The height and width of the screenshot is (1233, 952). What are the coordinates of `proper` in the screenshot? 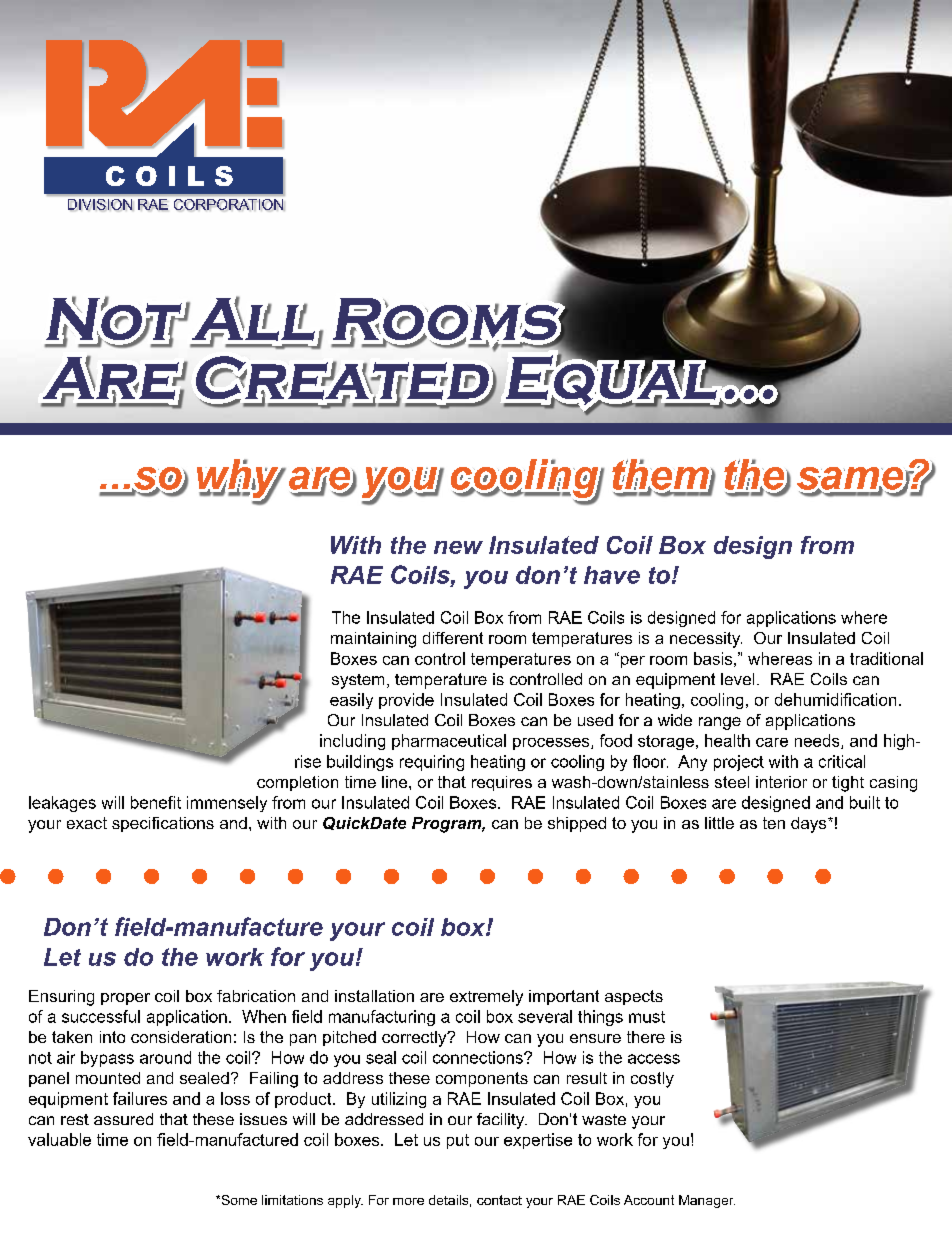 It's located at (125, 999).
